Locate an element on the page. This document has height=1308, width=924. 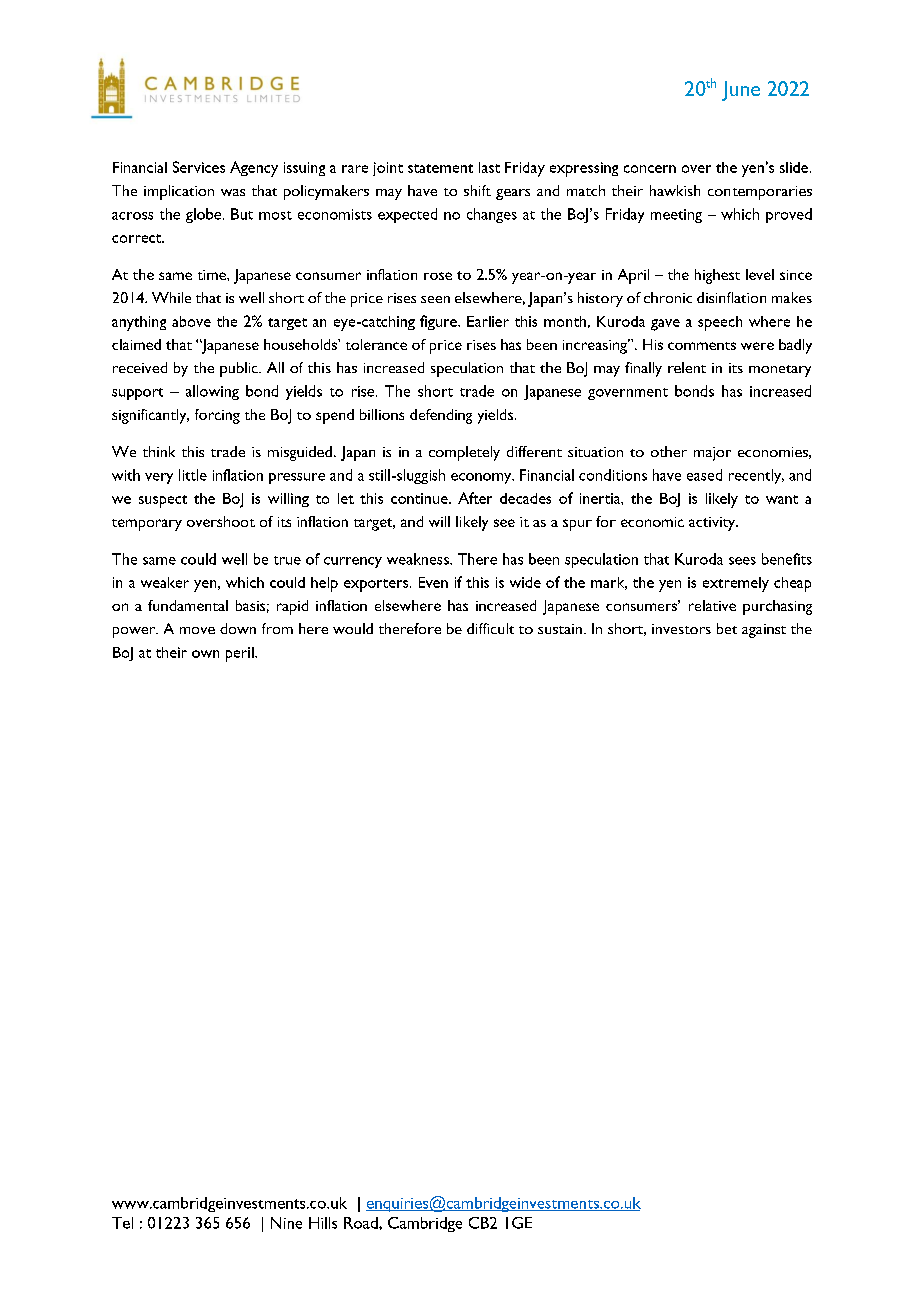
difficult is located at coordinates (490, 628).
